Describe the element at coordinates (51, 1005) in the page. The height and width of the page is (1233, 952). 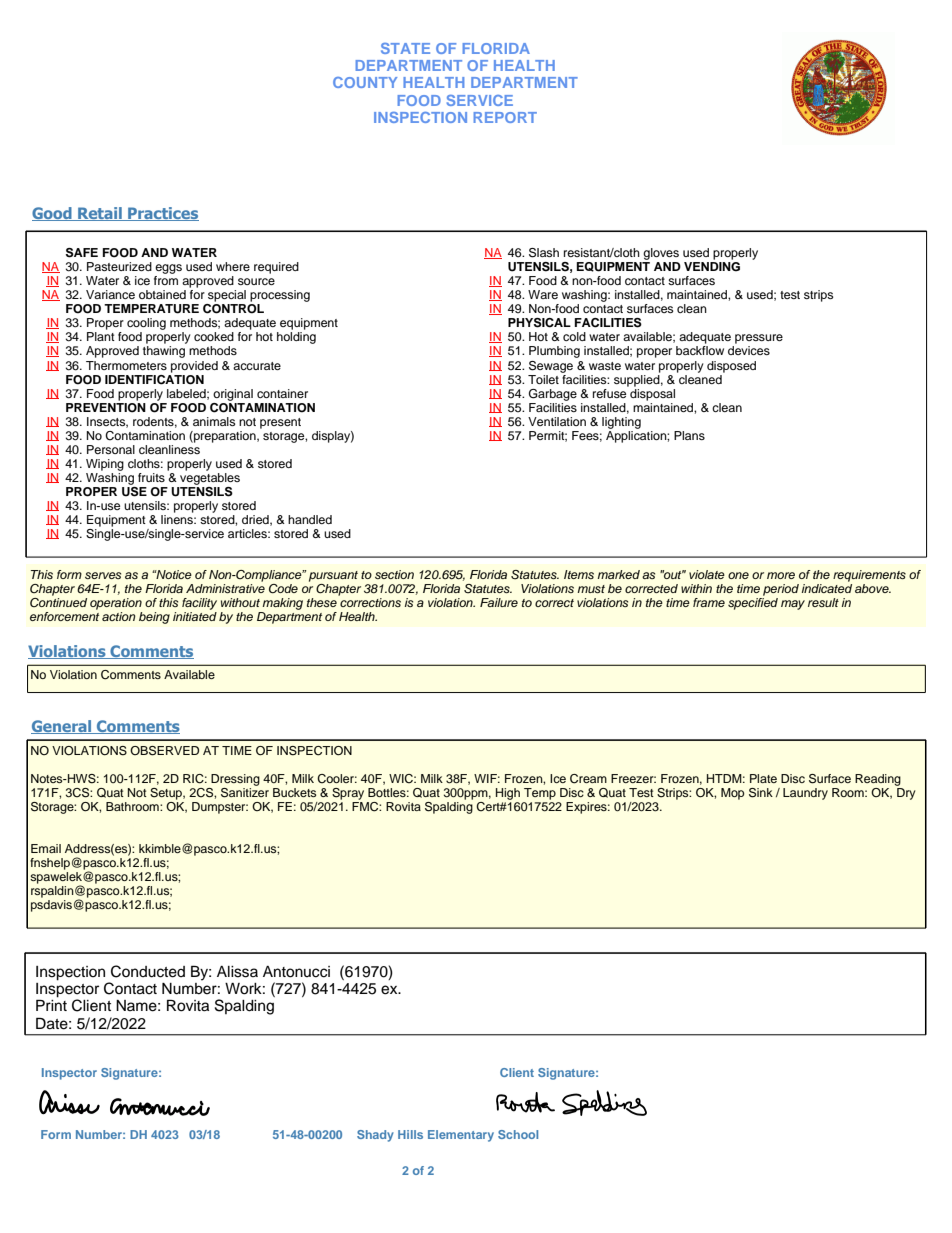
I see `Print` at that location.
